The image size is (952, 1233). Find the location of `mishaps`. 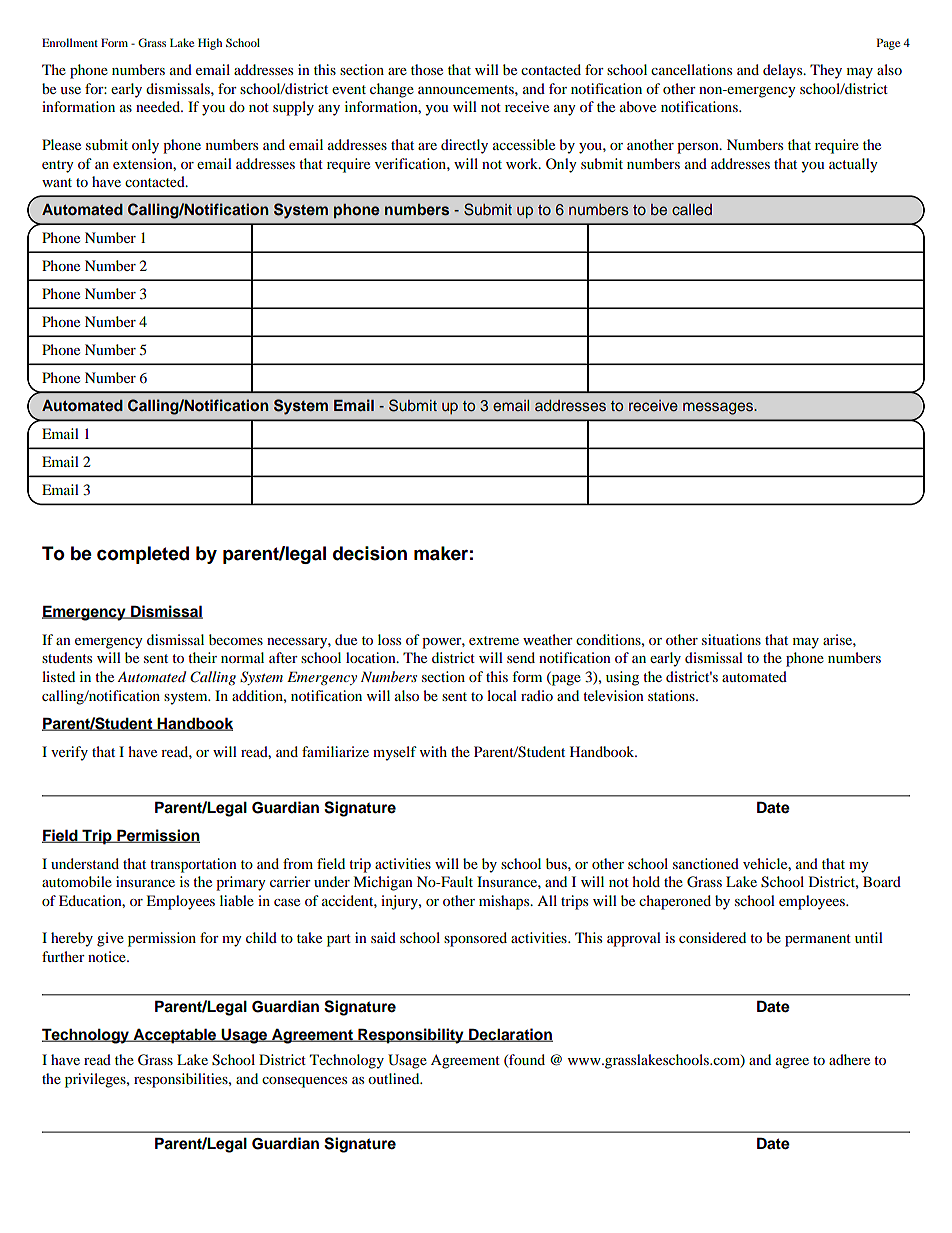

mishaps is located at coordinates (505, 902).
